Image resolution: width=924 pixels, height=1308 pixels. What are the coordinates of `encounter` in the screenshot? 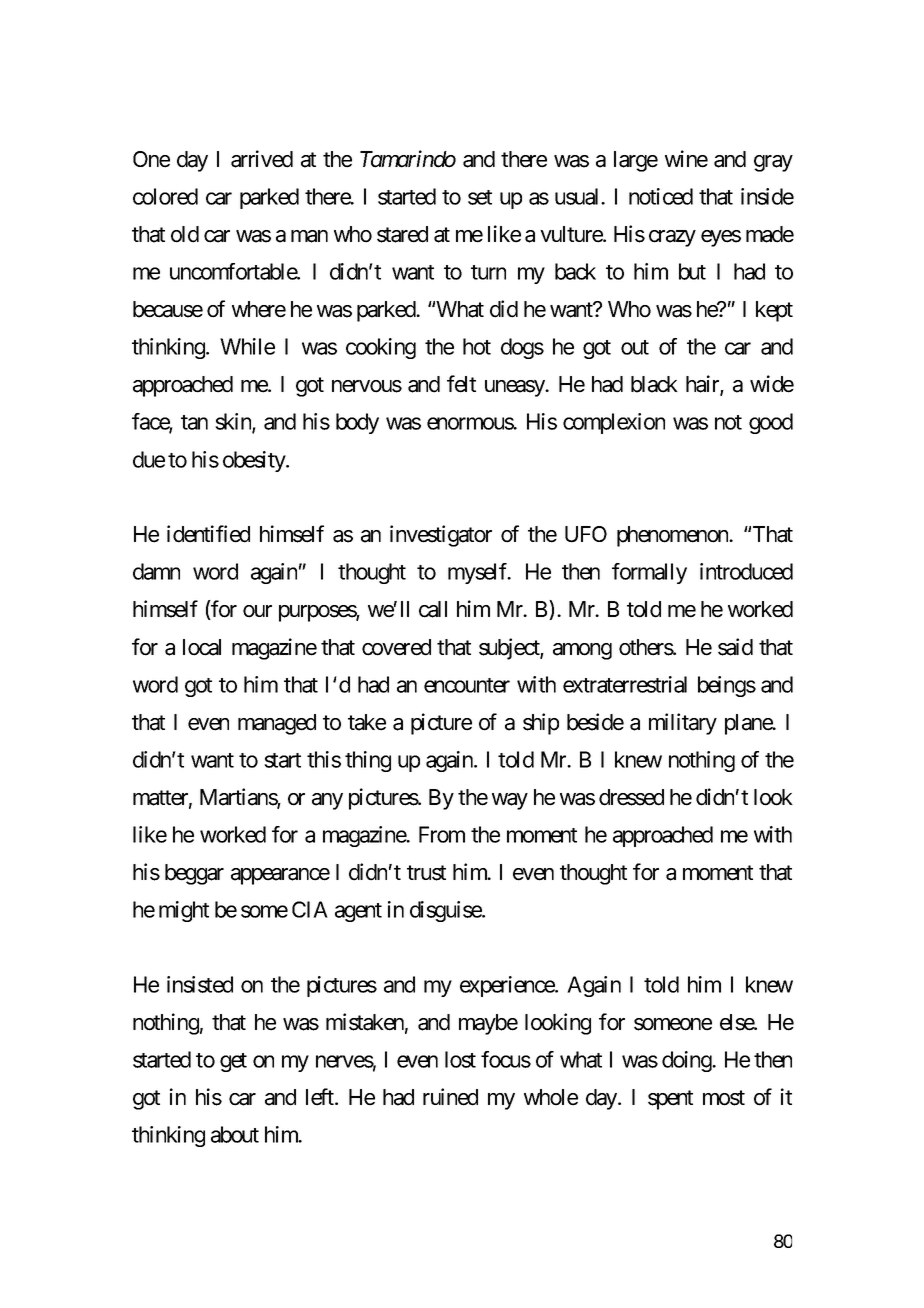 It's located at (467, 685).
